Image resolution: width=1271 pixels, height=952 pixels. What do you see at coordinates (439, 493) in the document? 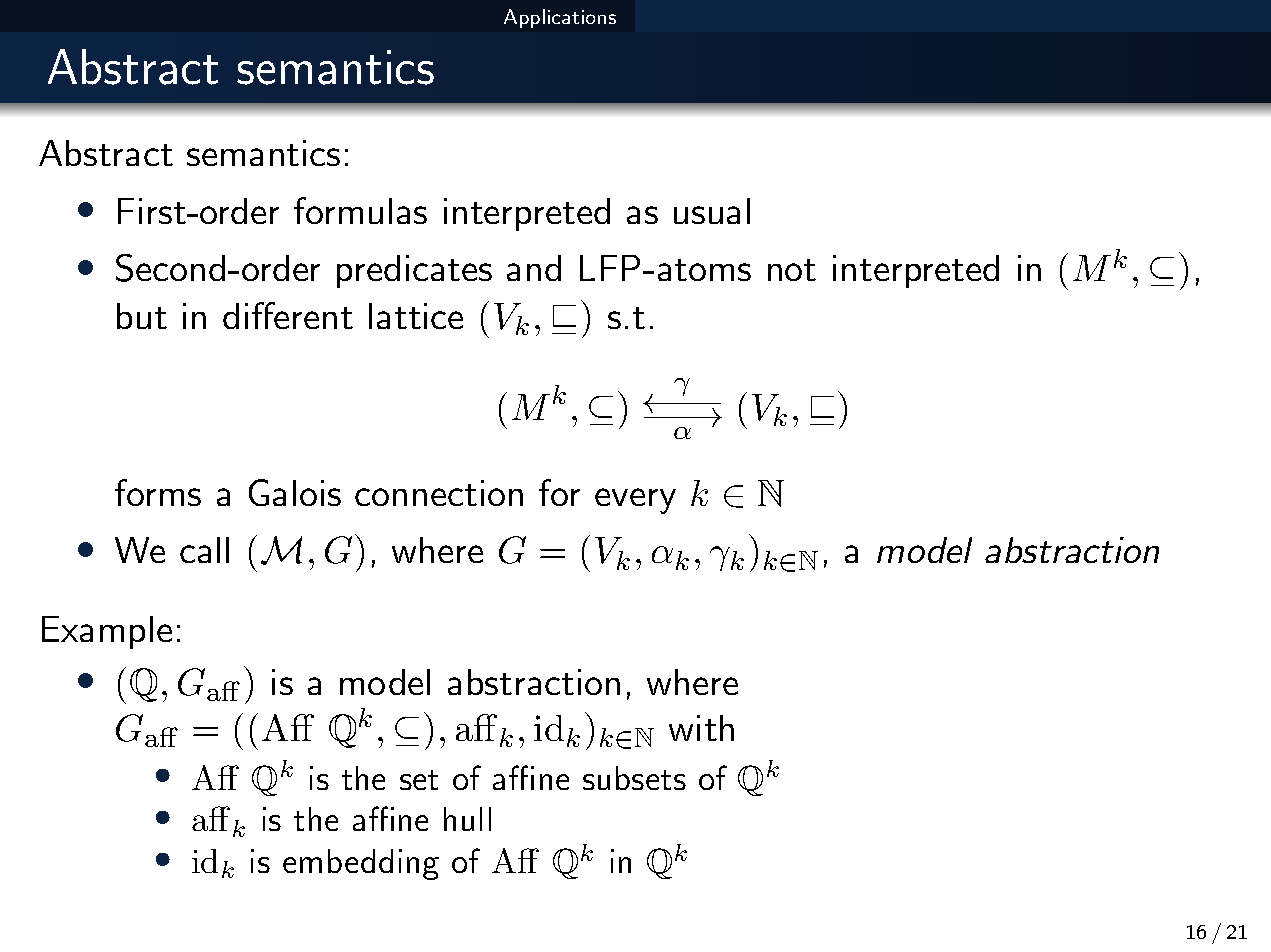
I see `connection` at bounding box center [439, 493].
